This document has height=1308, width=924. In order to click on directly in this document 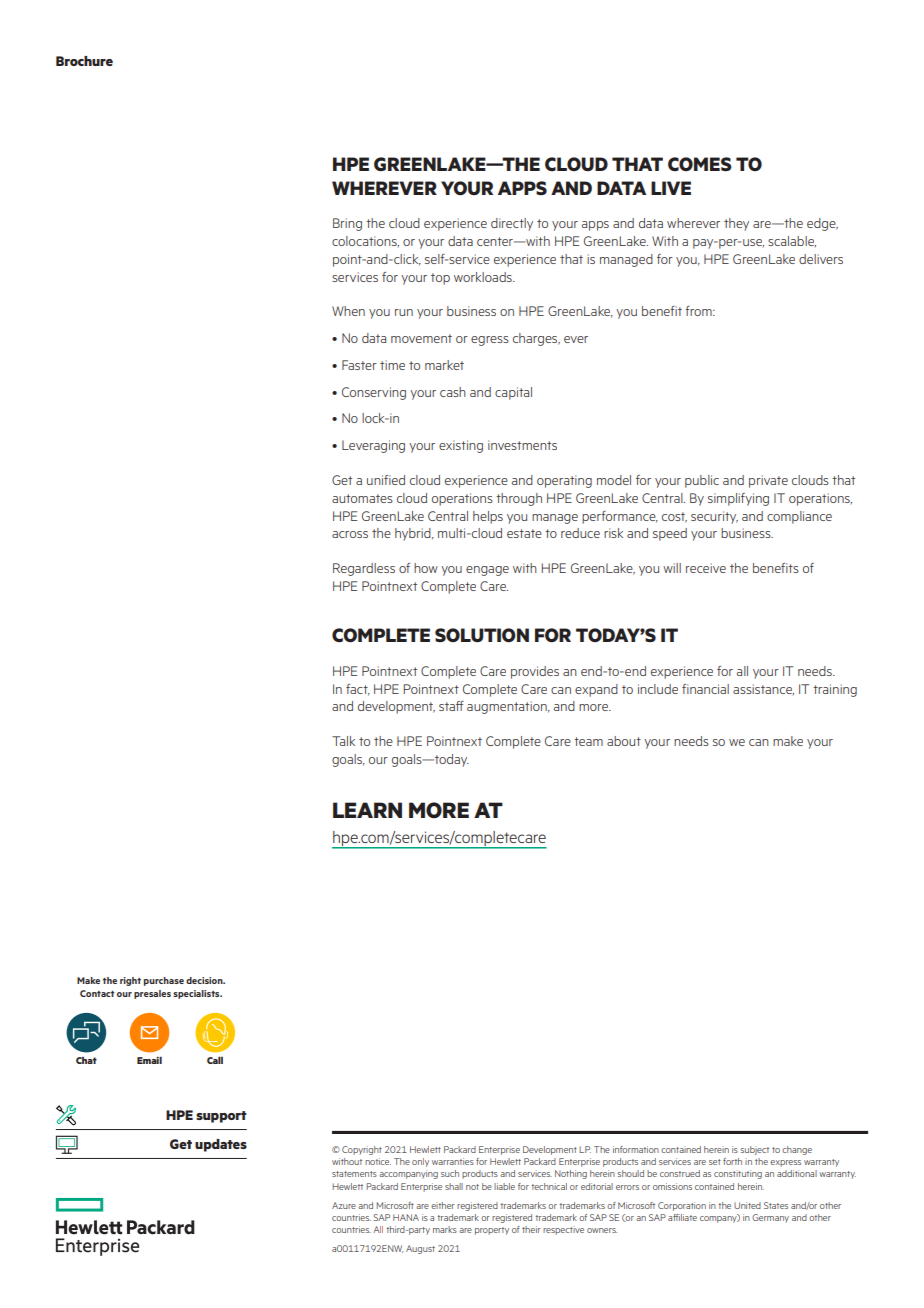, I will do `click(512, 224)`.
